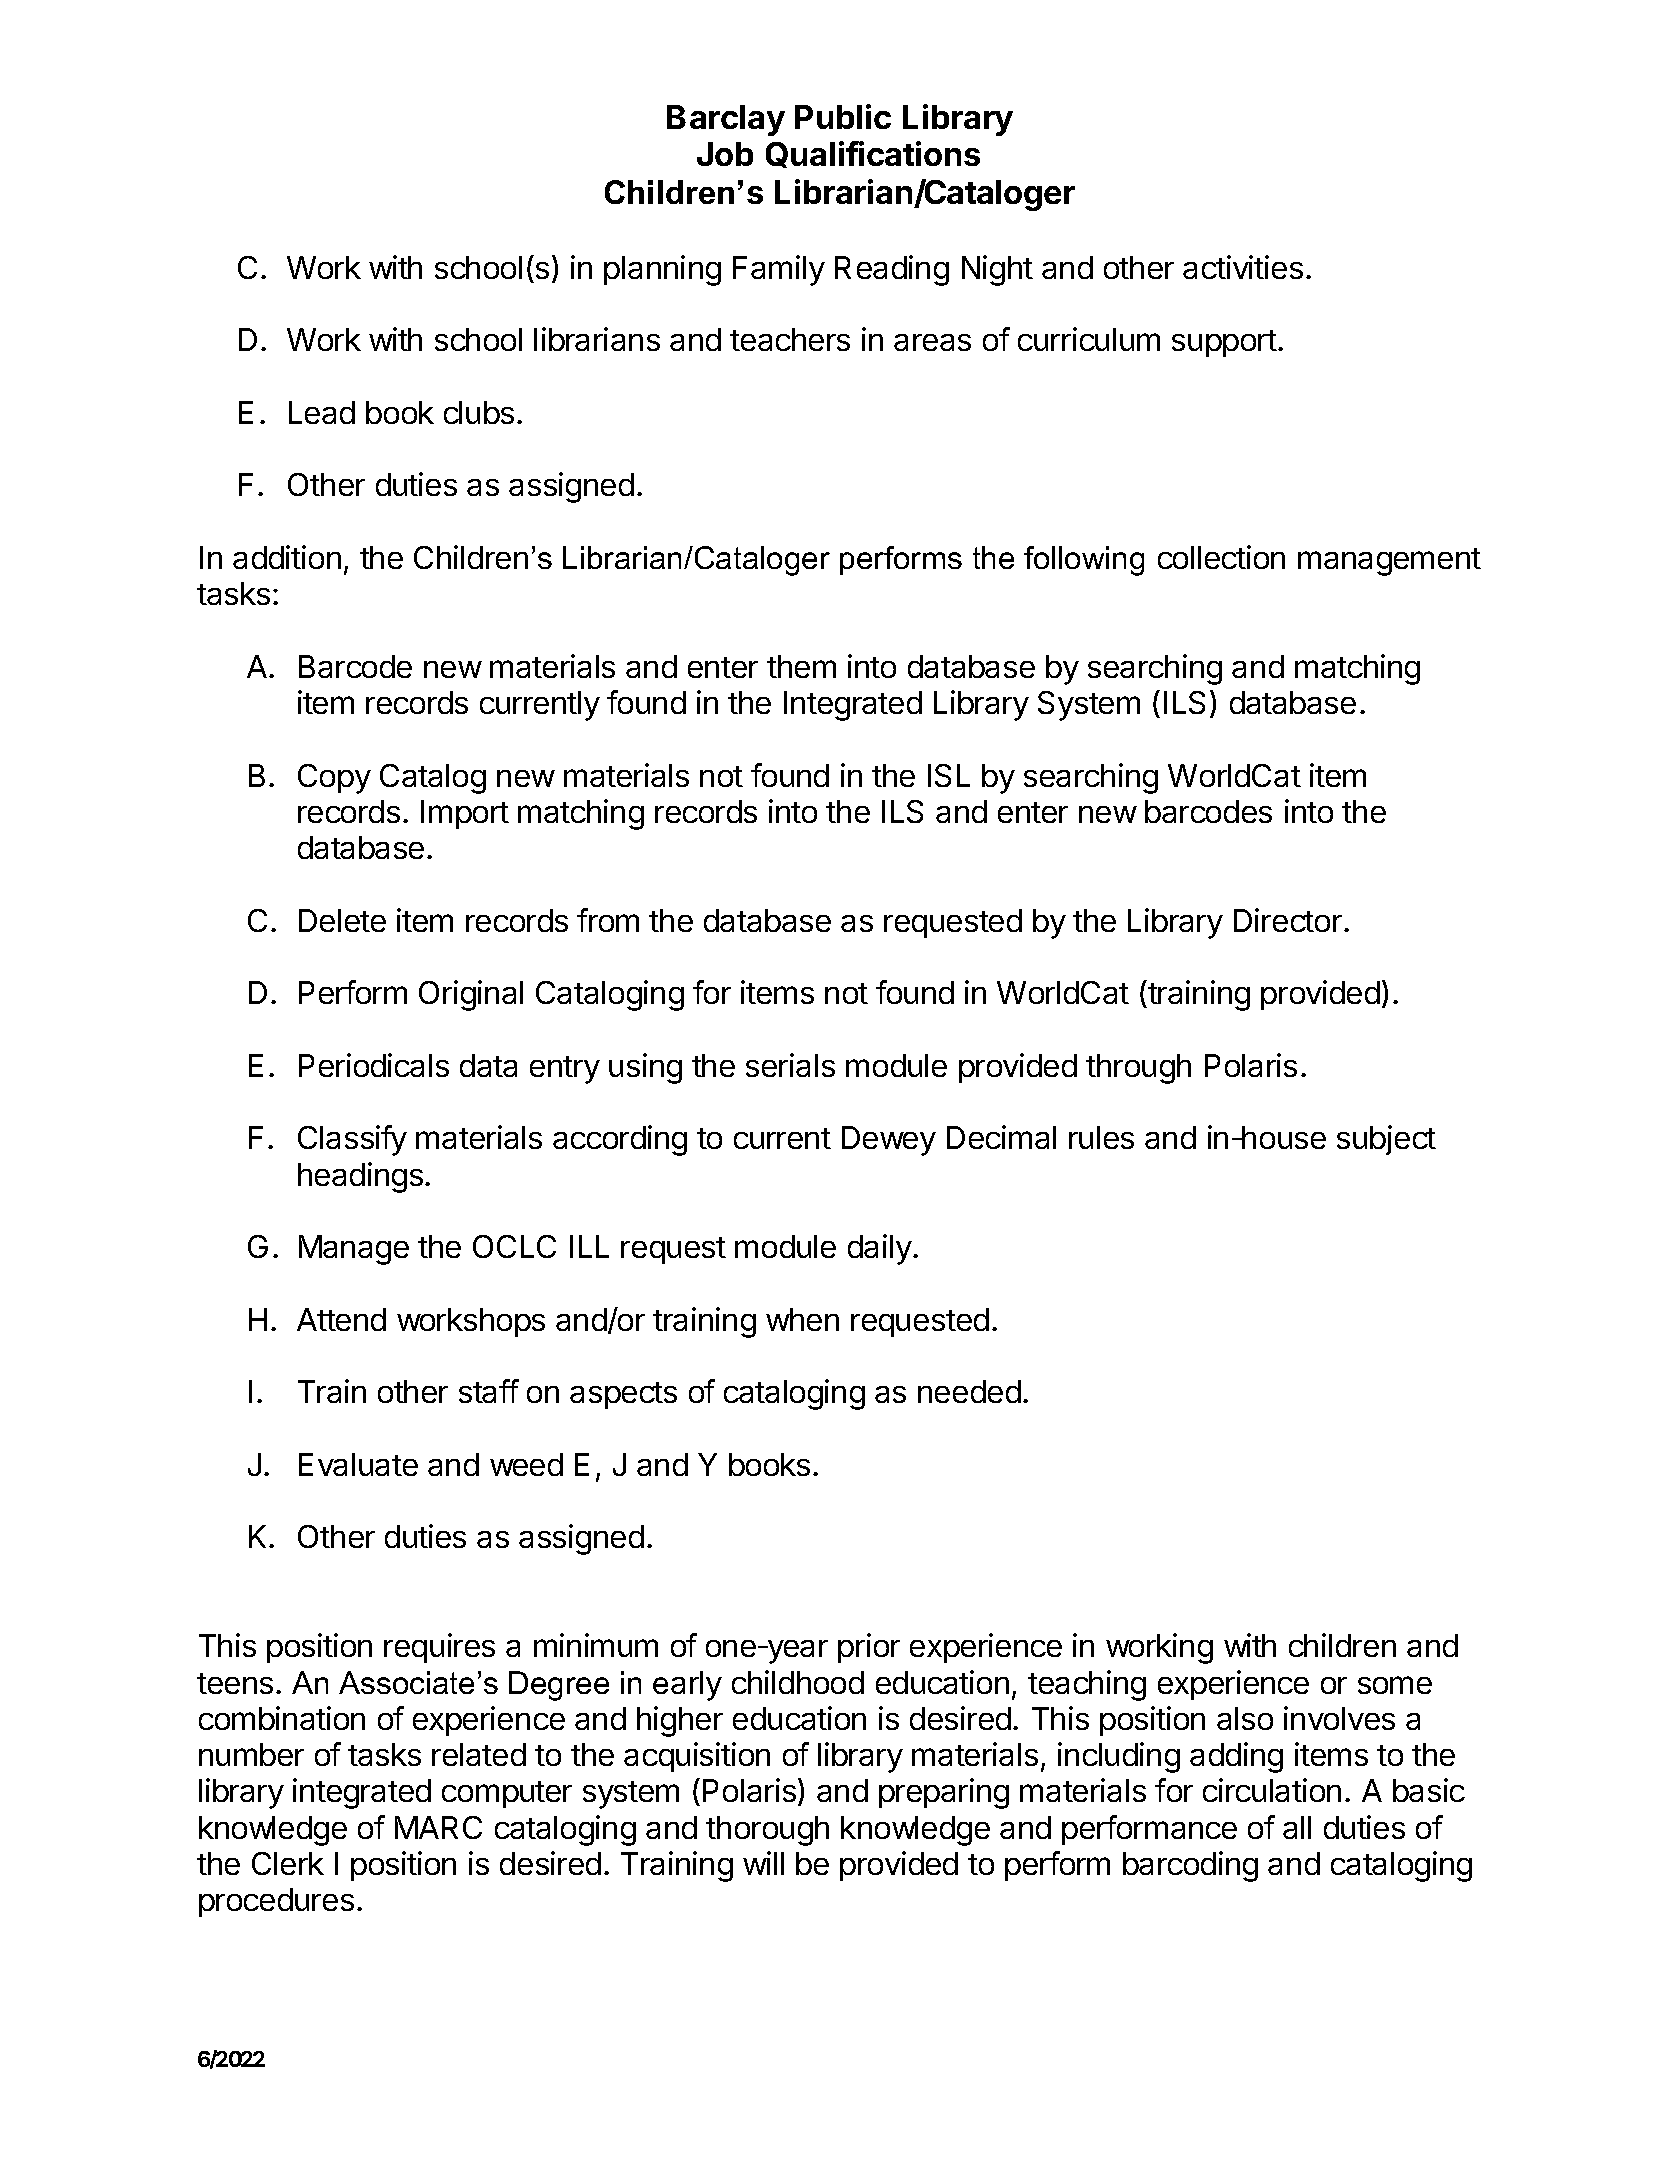 The image size is (1678, 2172). What do you see at coordinates (801, 666) in the image?
I see `them` at bounding box center [801, 666].
